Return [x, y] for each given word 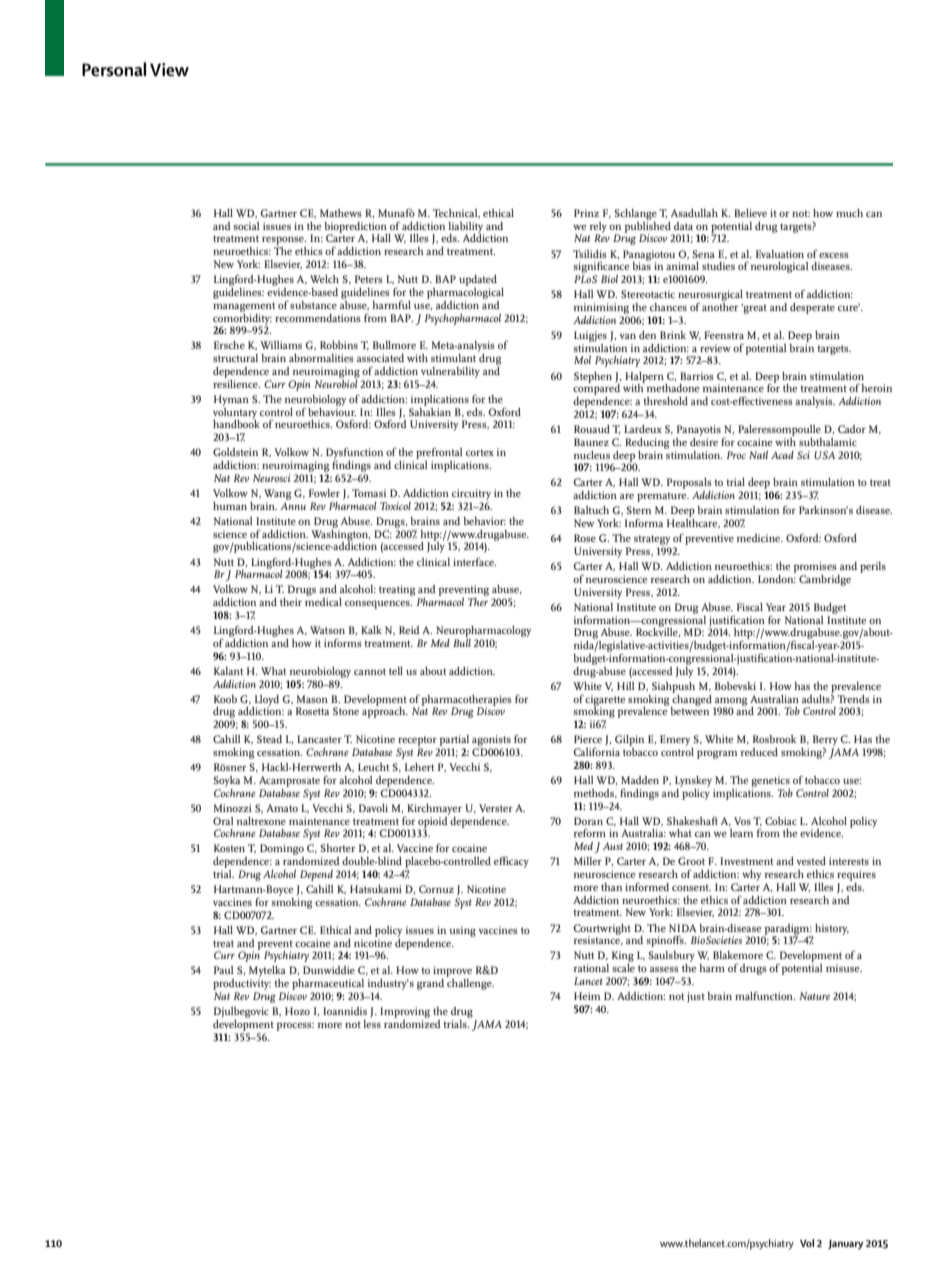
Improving [405, 1012]
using [462, 931]
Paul [224, 970]
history [832, 929]
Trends [853, 699]
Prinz [586, 213]
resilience [236, 382]
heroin [876, 388]
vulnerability [450, 372]
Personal [114, 69]
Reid [409, 630]
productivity [242, 986]
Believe [750, 213]
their [291, 602]
